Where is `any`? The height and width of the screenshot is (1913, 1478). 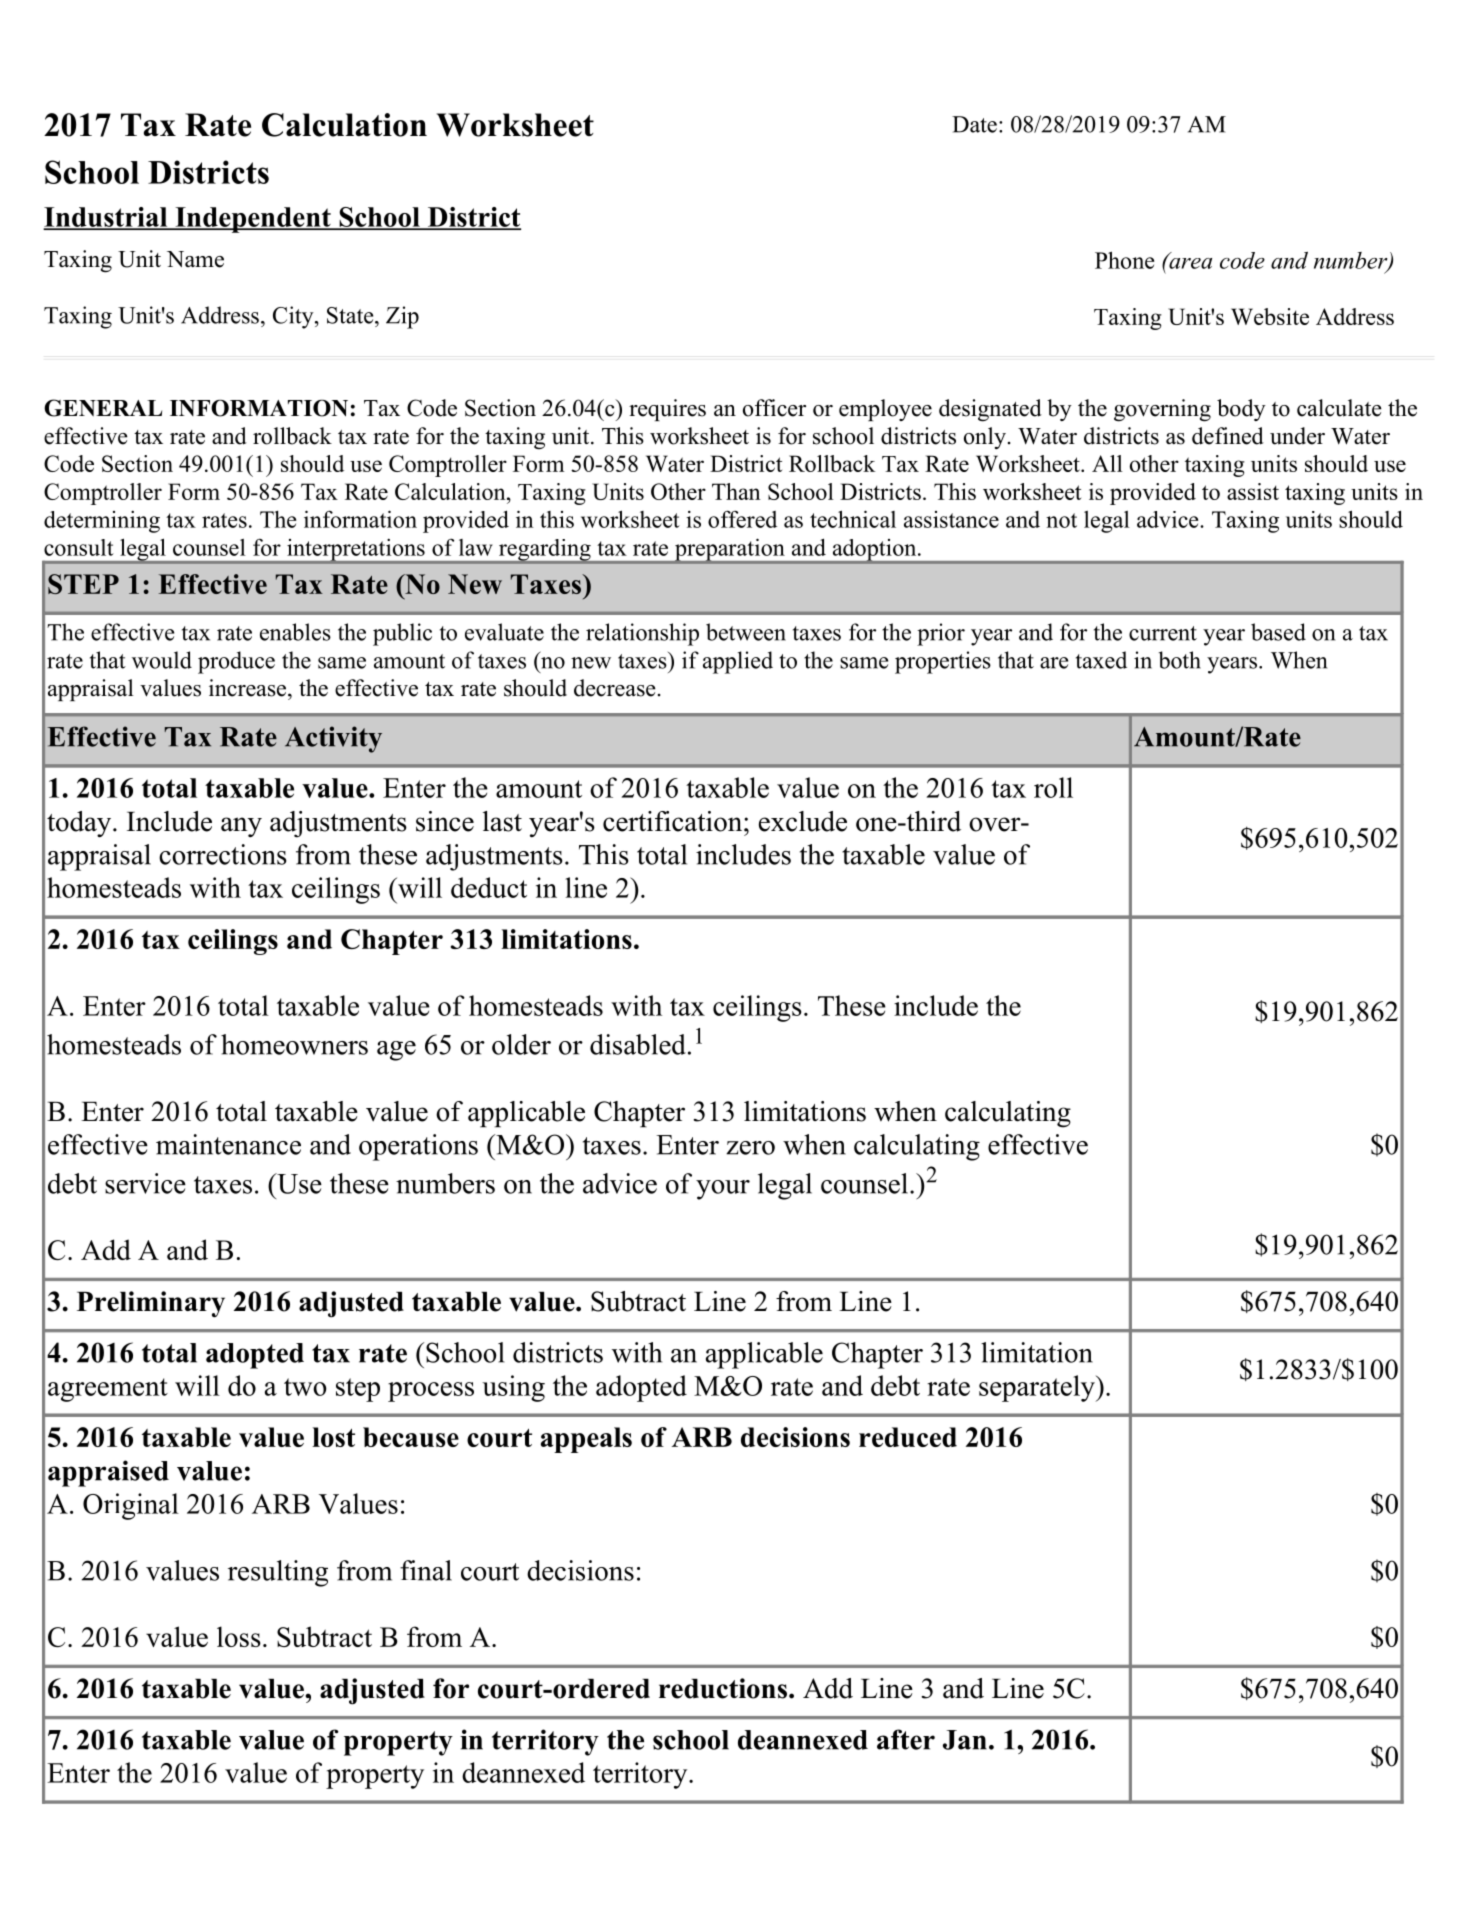
any is located at coordinates (241, 827).
